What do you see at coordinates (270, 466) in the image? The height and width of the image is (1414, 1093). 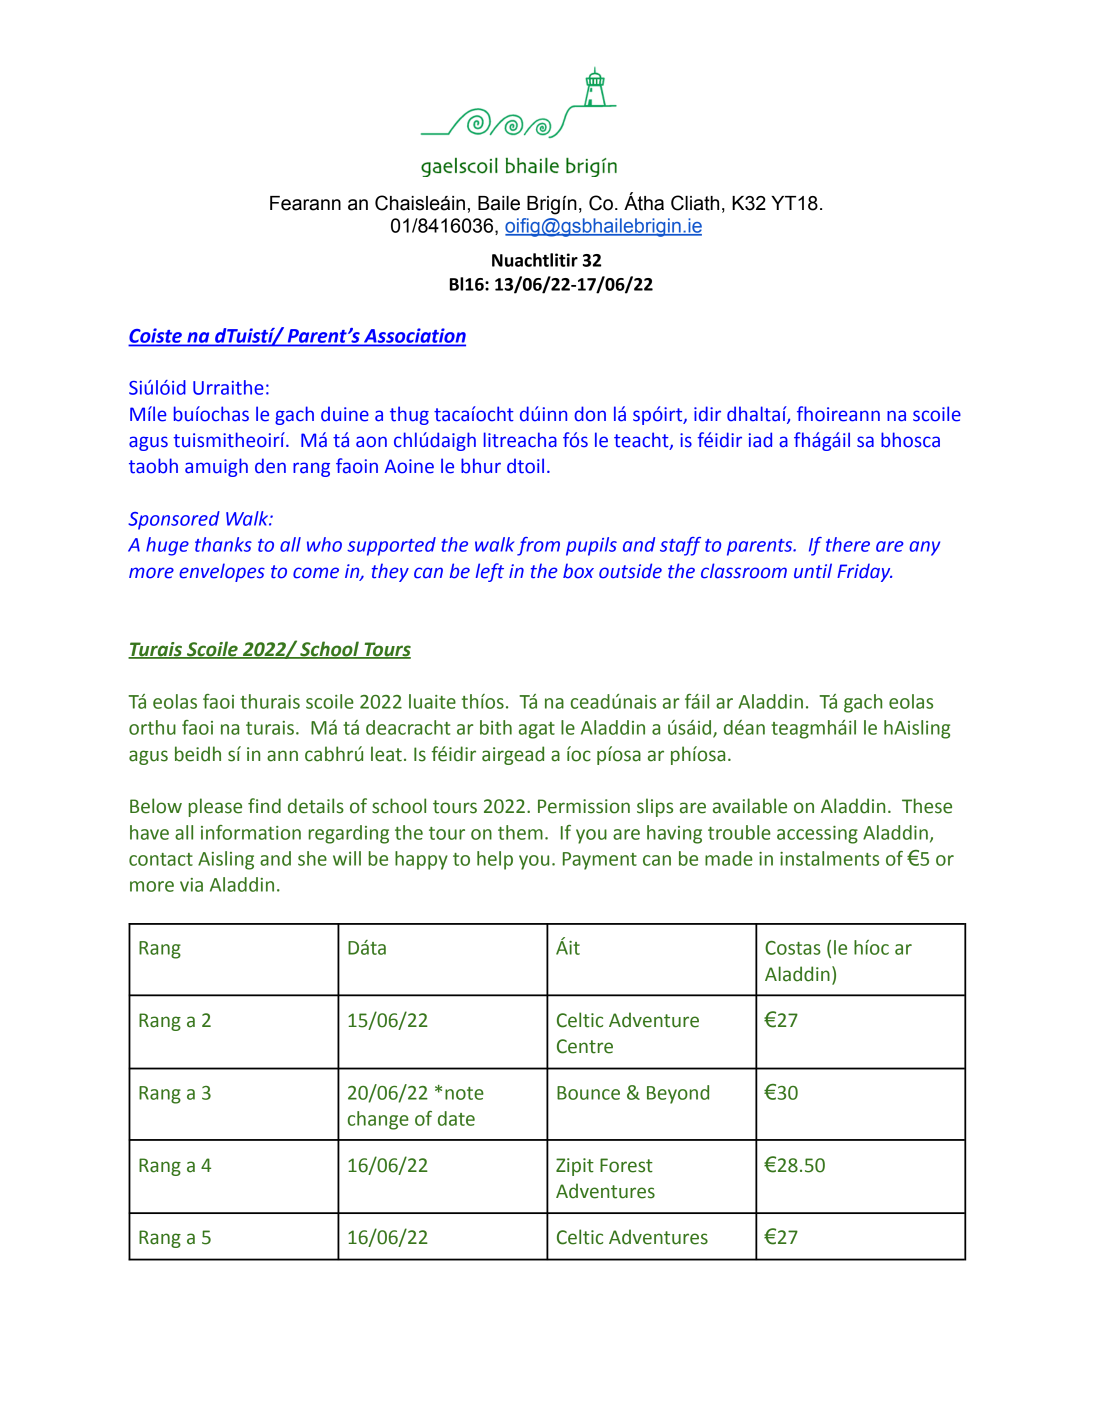 I see `den` at bounding box center [270, 466].
